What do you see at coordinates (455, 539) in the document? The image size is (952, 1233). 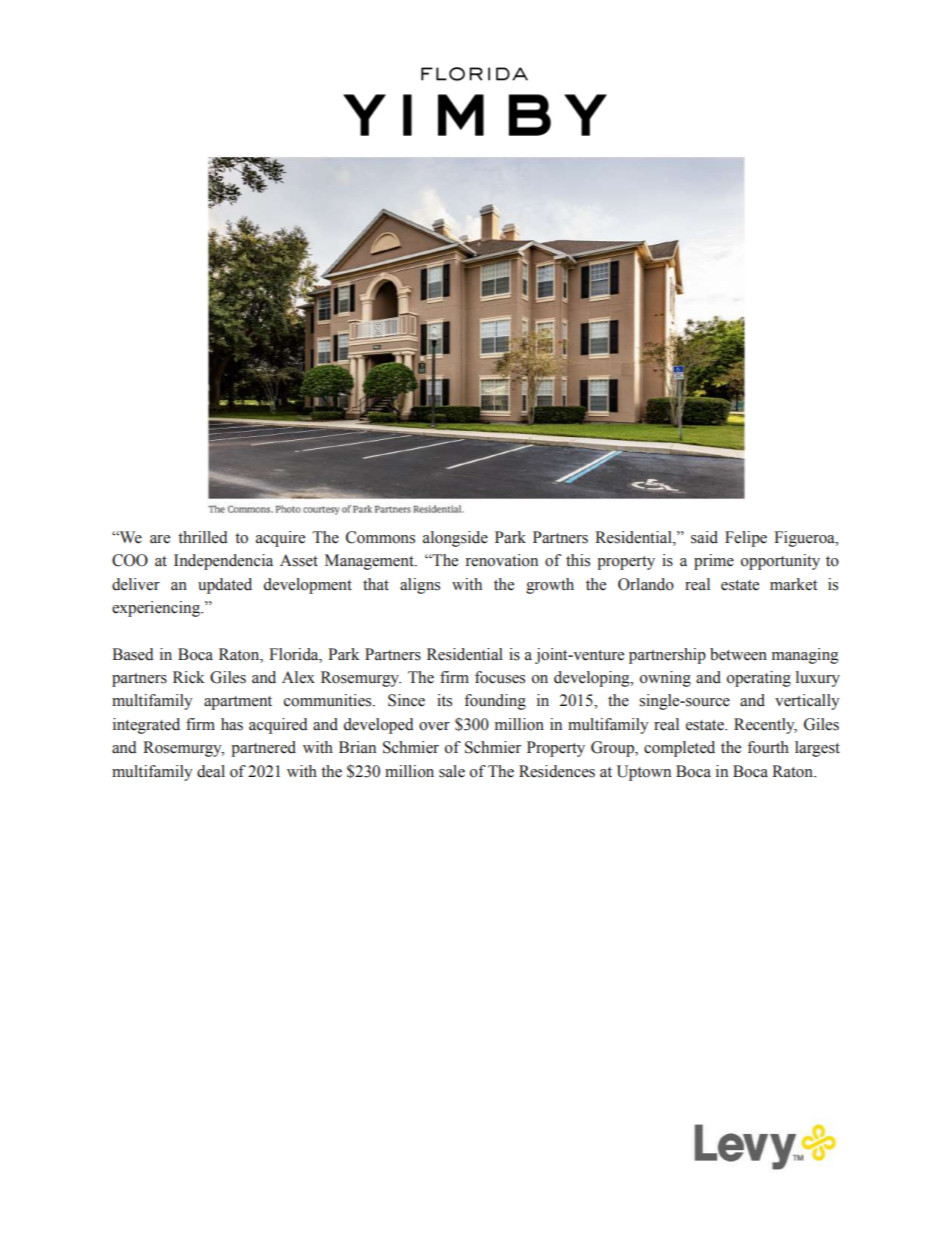 I see `alongside` at bounding box center [455, 539].
